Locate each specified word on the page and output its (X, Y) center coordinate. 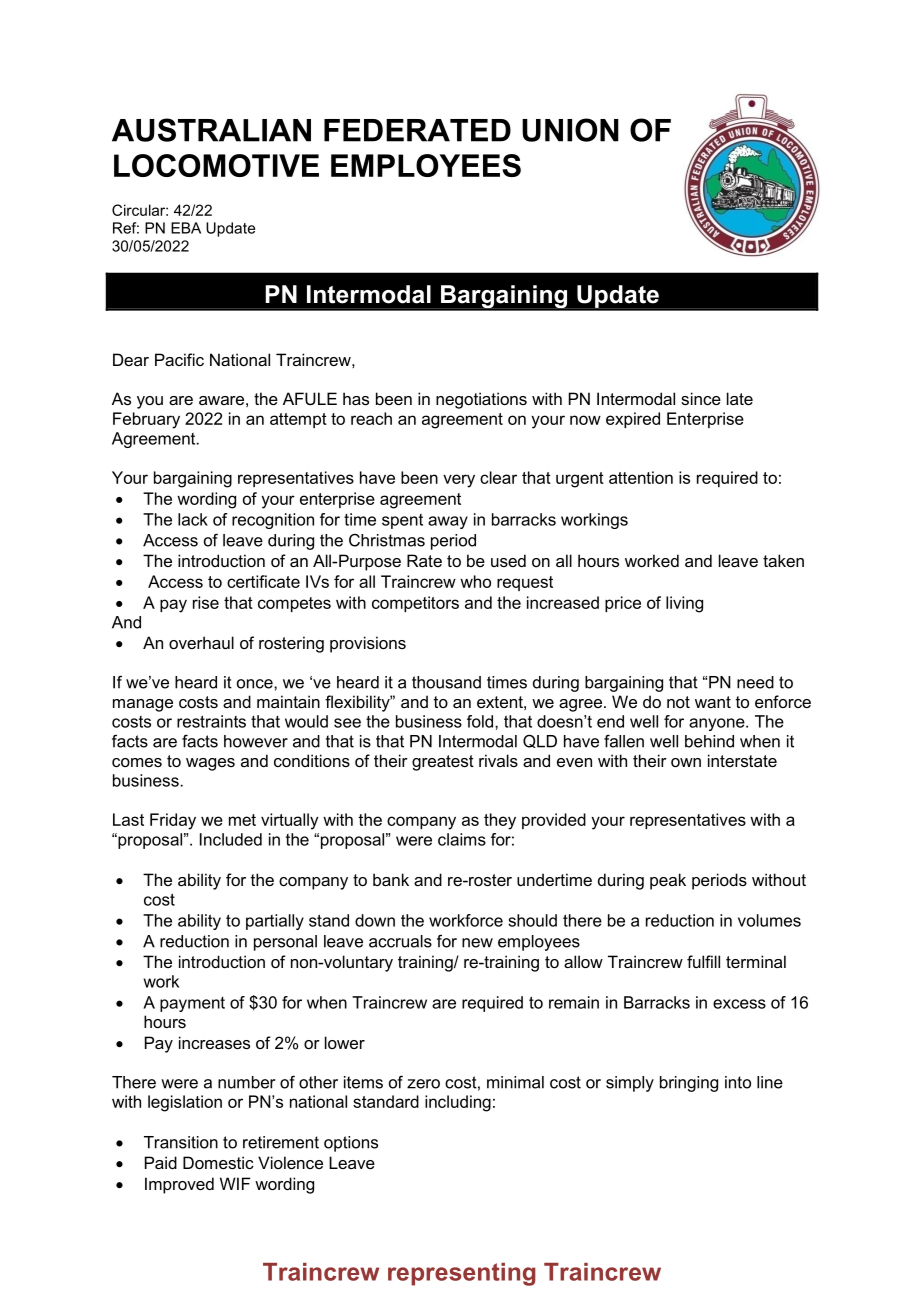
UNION (570, 130)
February (146, 420)
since (701, 398)
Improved (179, 1185)
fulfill (703, 961)
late (740, 398)
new (477, 943)
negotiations (481, 400)
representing (462, 1274)
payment (192, 1004)
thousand (446, 682)
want (713, 702)
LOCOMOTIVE (216, 165)
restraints (211, 721)
